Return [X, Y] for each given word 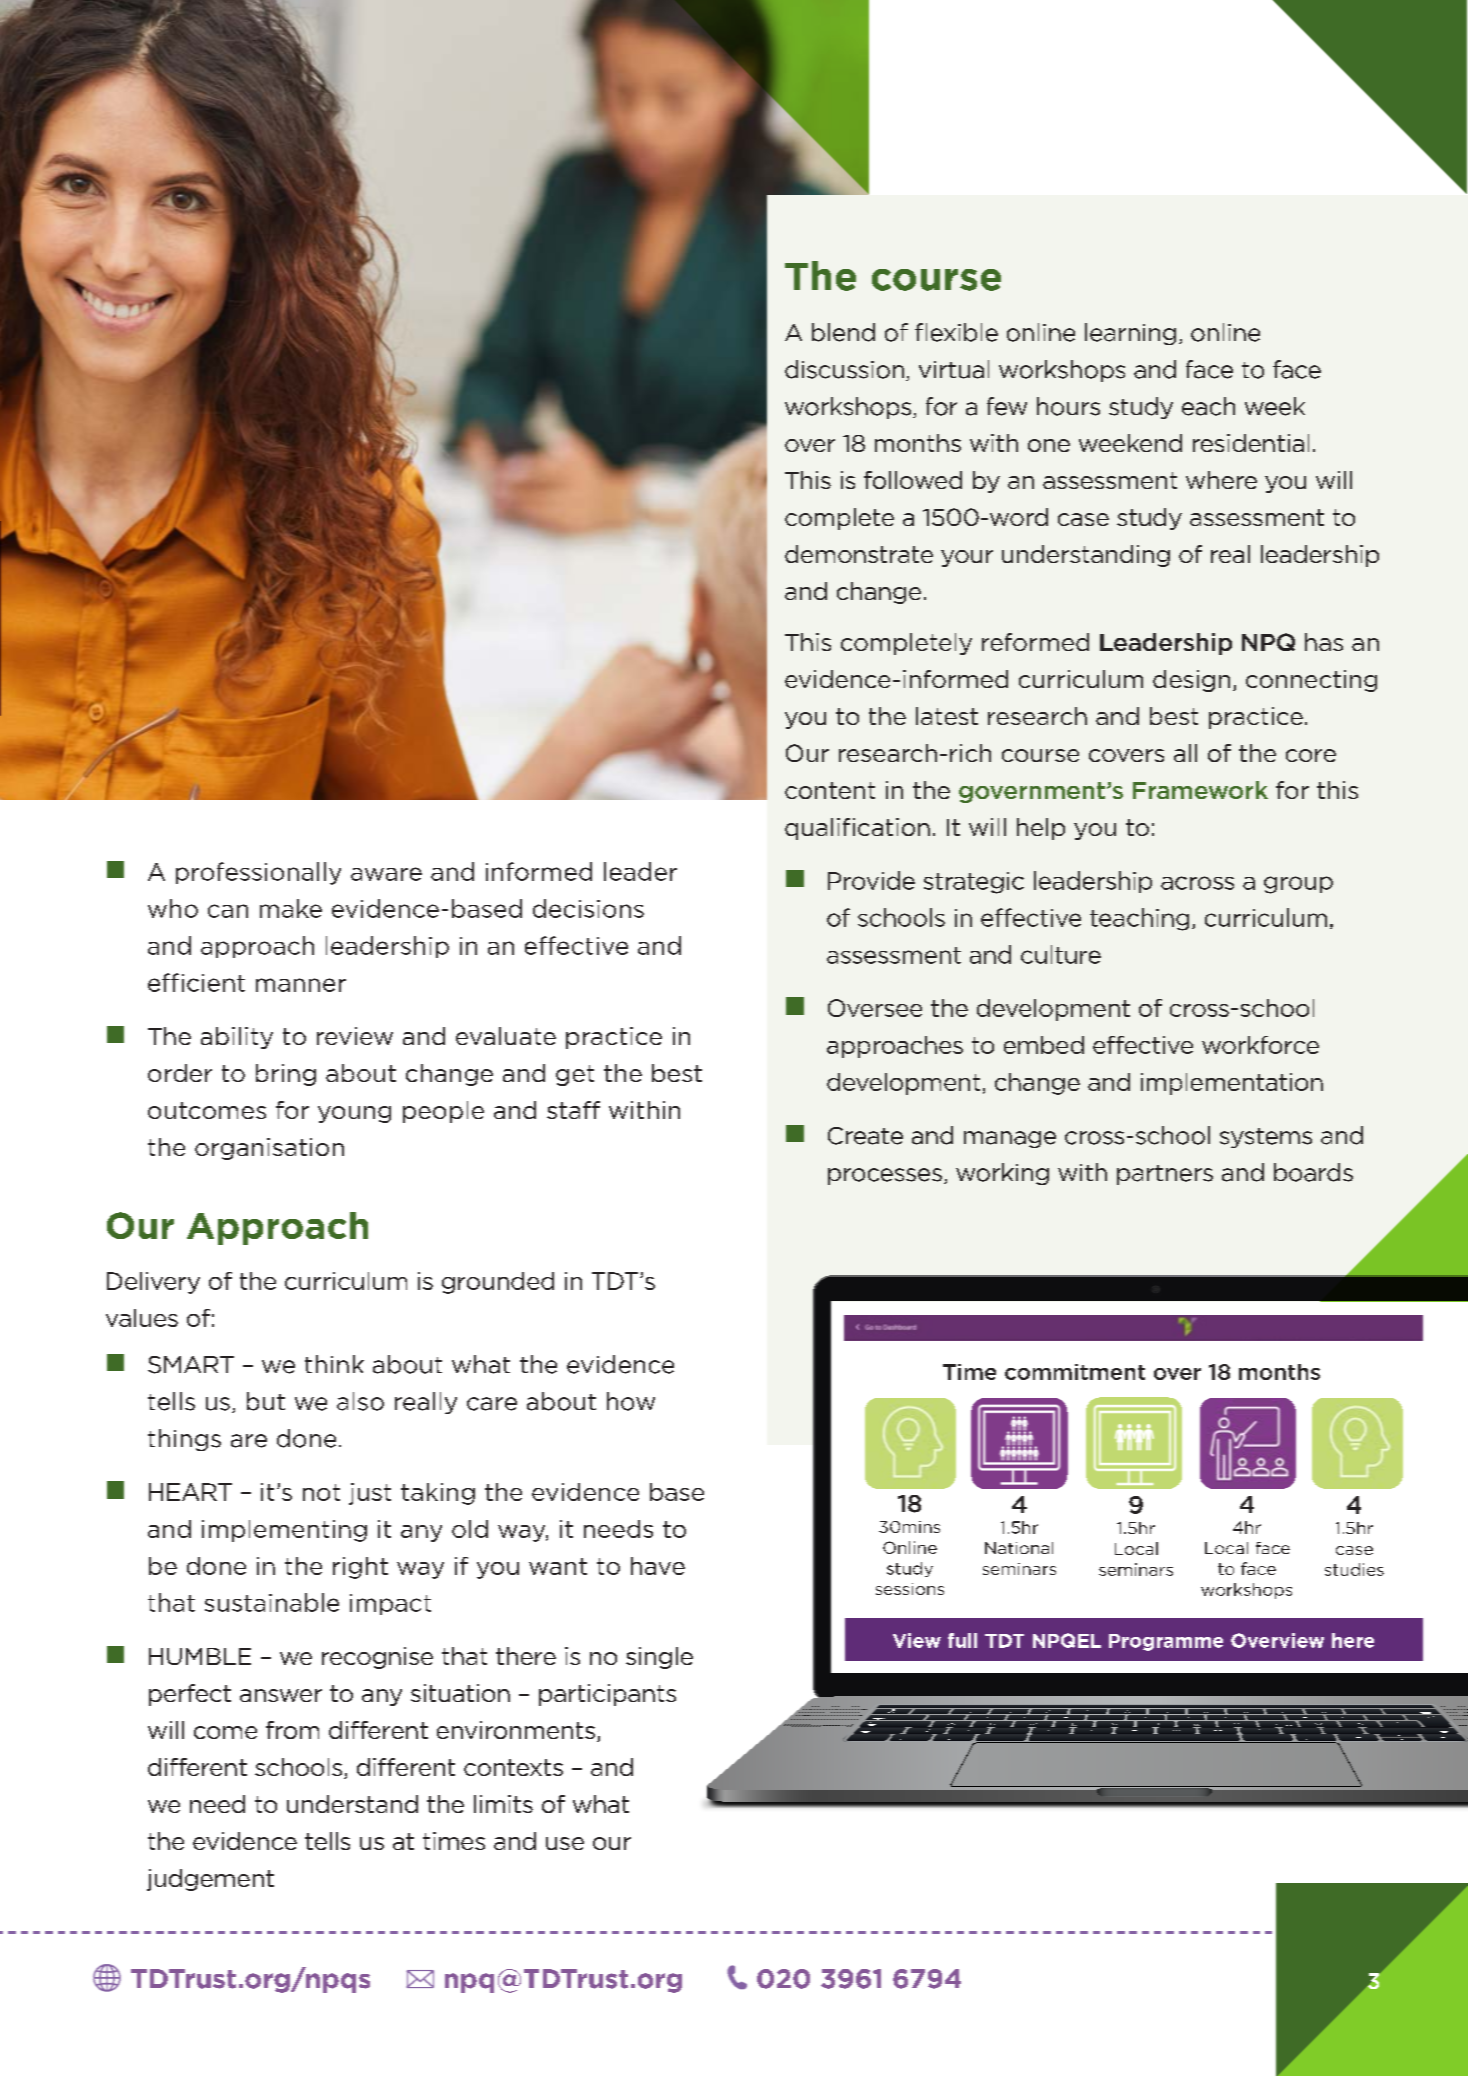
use [565, 1843]
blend [843, 332]
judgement [210, 1880]
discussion [844, 369]
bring [286, 1075]
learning [1130, 334]
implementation [1232, 1084]
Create [865, 1136]
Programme [1166, 1642]
